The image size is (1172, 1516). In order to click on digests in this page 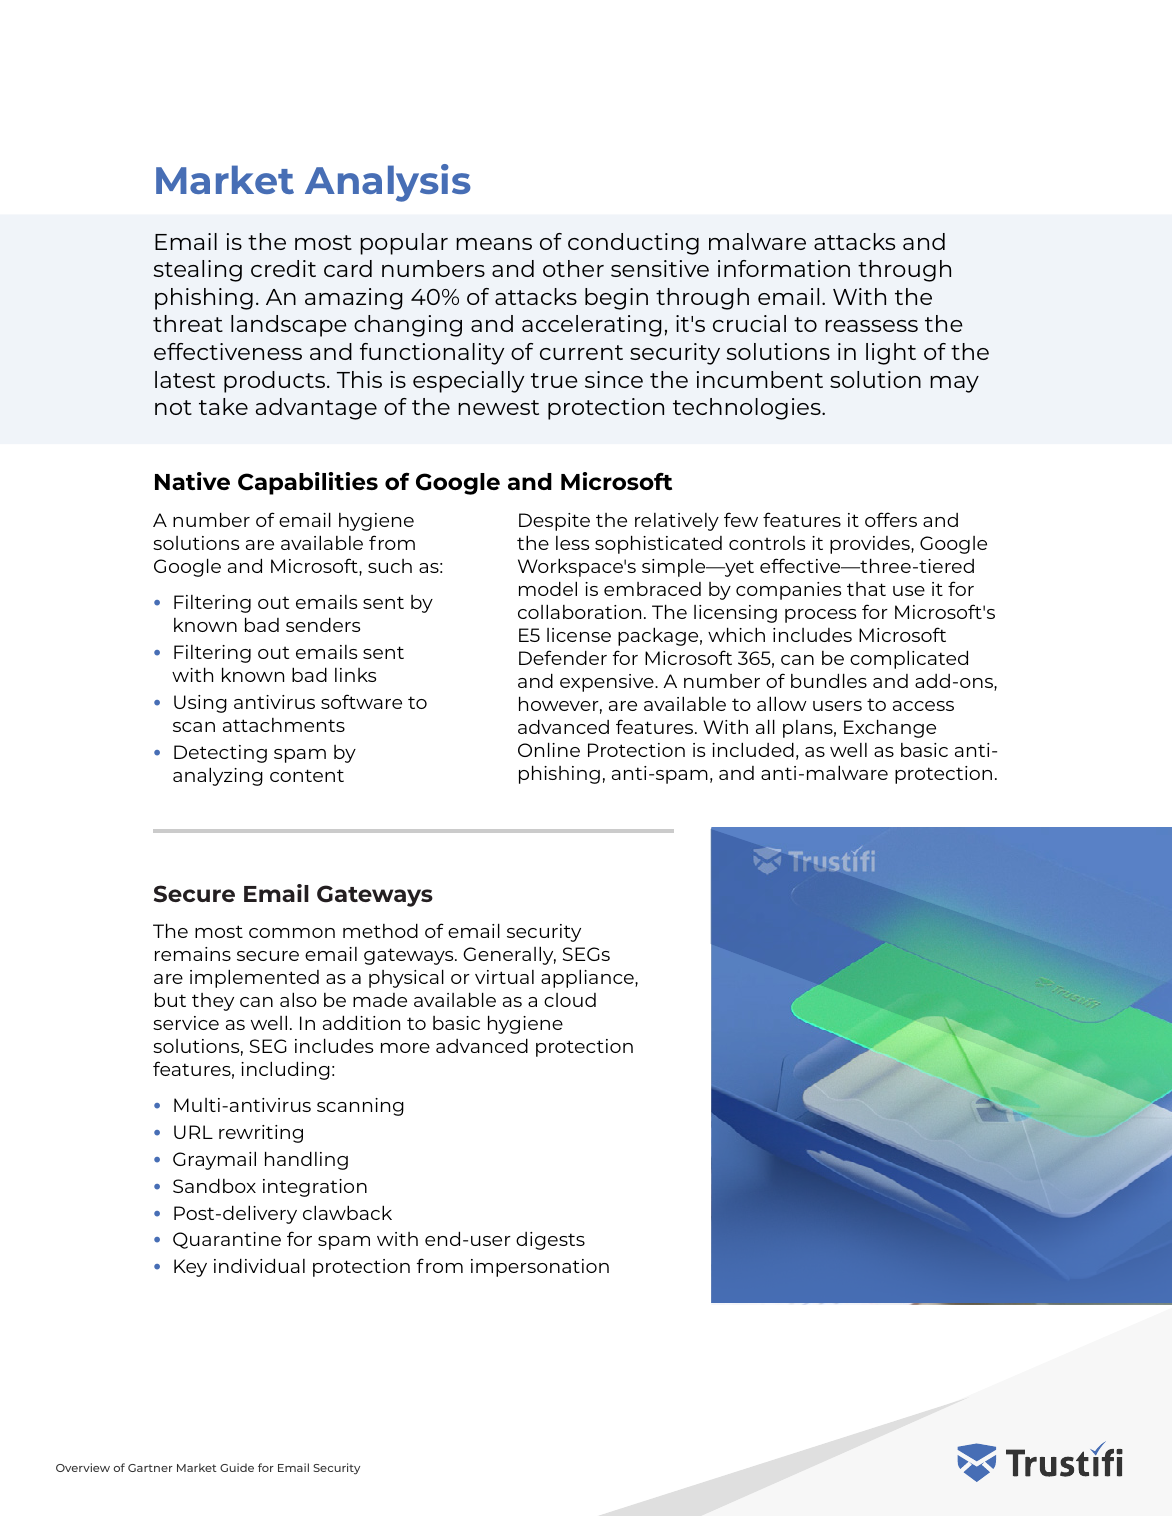, I will do `click(550, 1241)`.
